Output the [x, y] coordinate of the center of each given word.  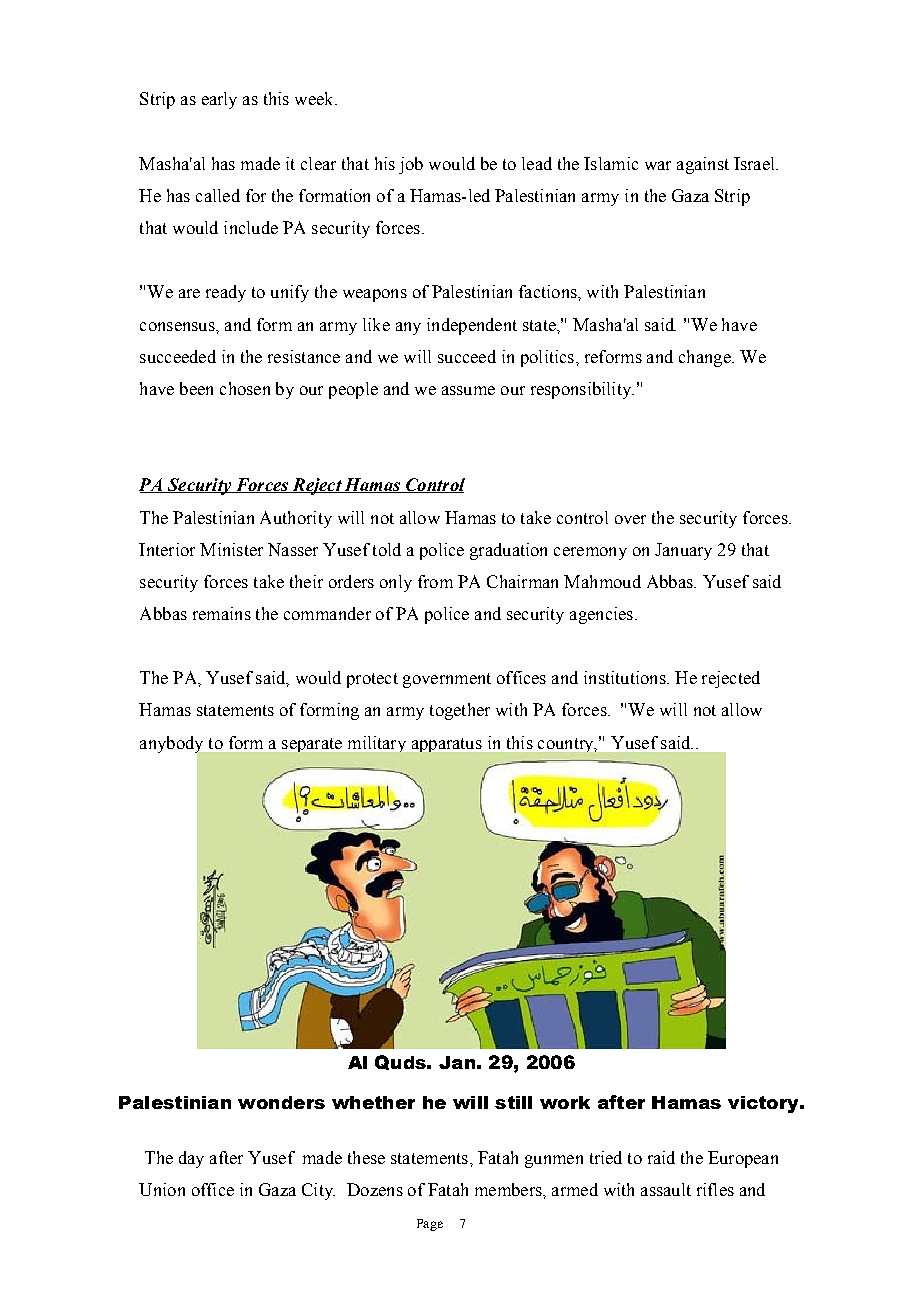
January [683, 551]
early [219, 100]
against [703, 165]
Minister [231, 549]
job [411, 165]
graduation [508, 551]
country [567, 745]
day [191, 1159]
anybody [173, 745]
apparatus [447, 745]
